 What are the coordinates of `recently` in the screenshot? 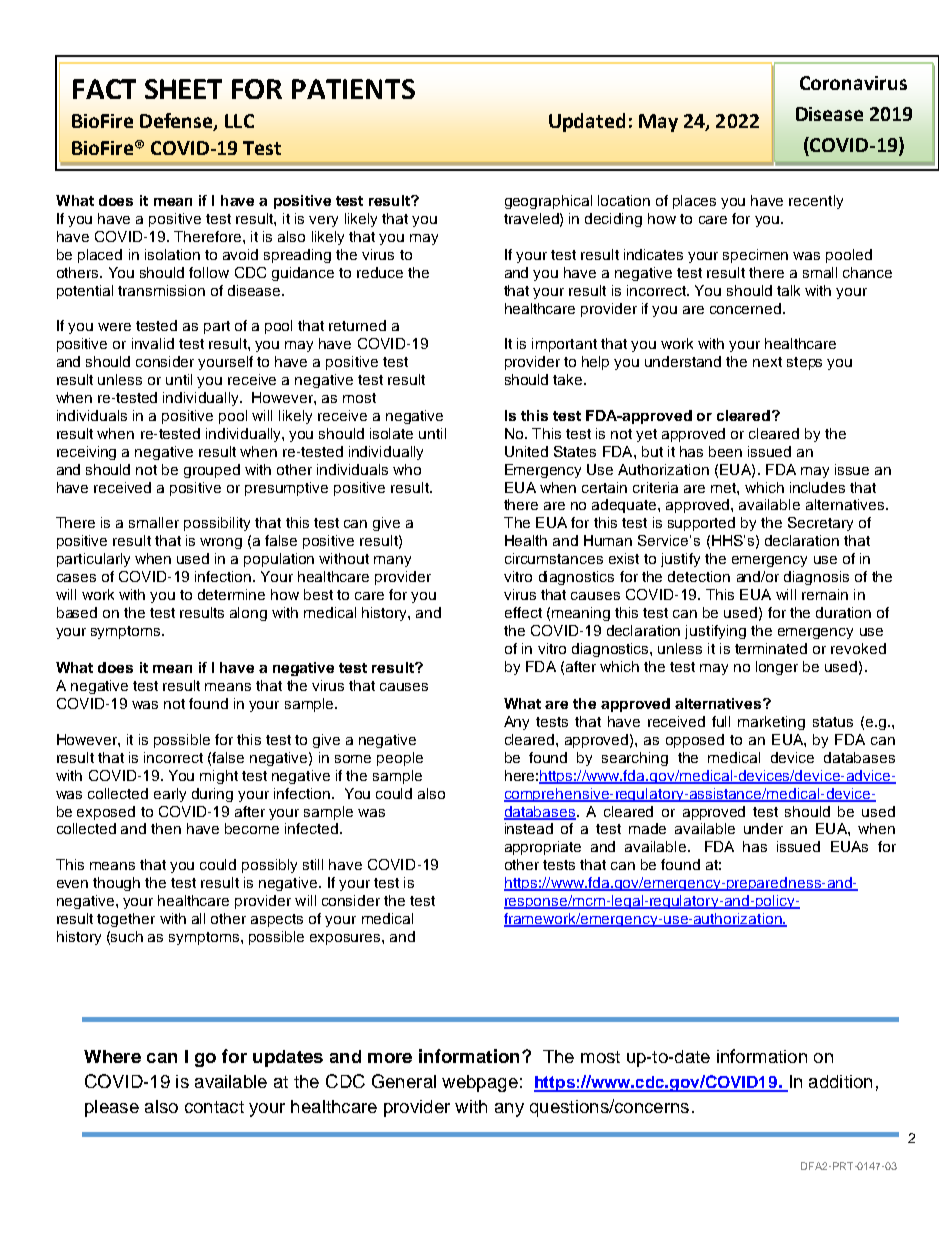 It's located at (816, 202).
